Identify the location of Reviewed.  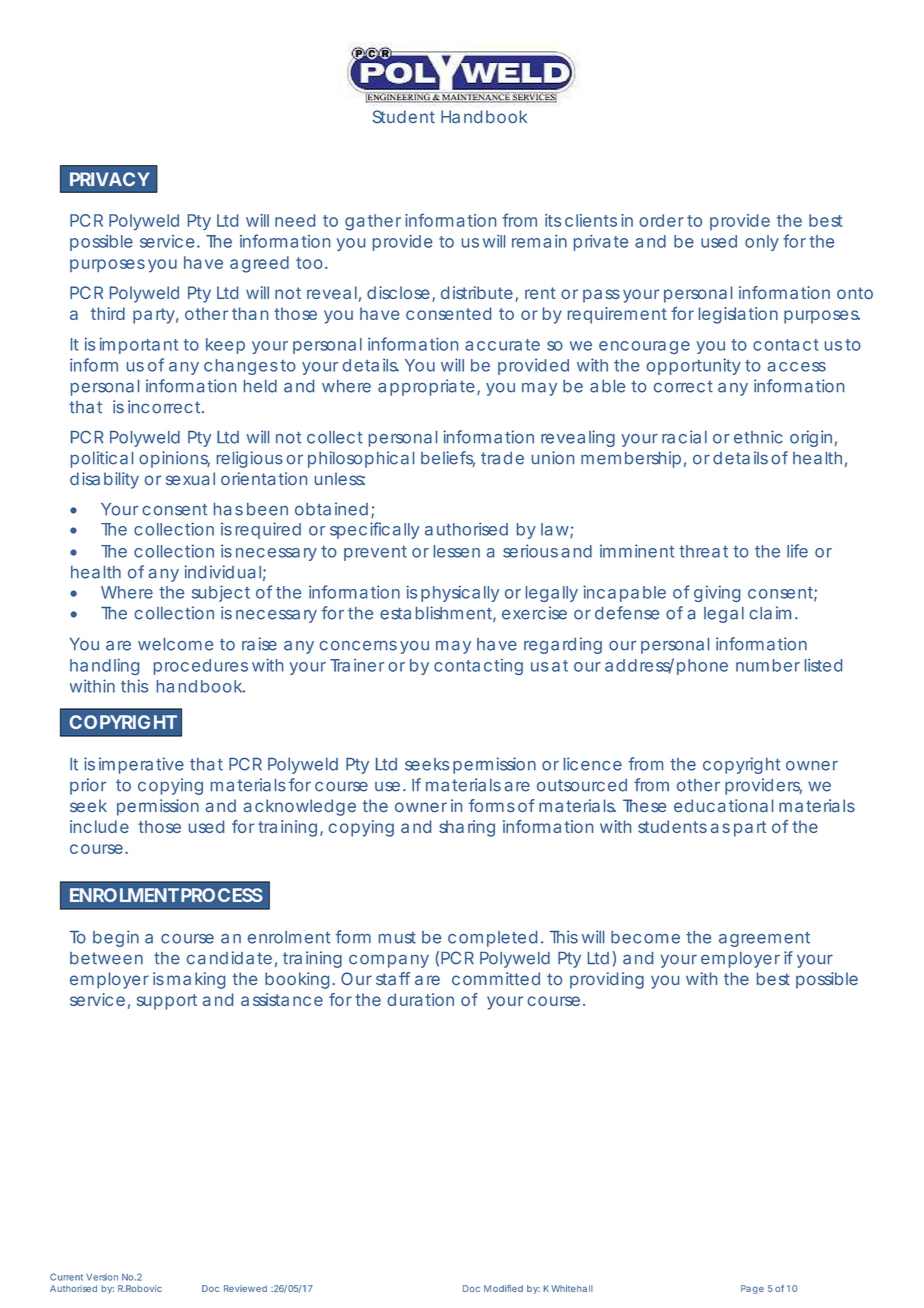
(245, 1288).
